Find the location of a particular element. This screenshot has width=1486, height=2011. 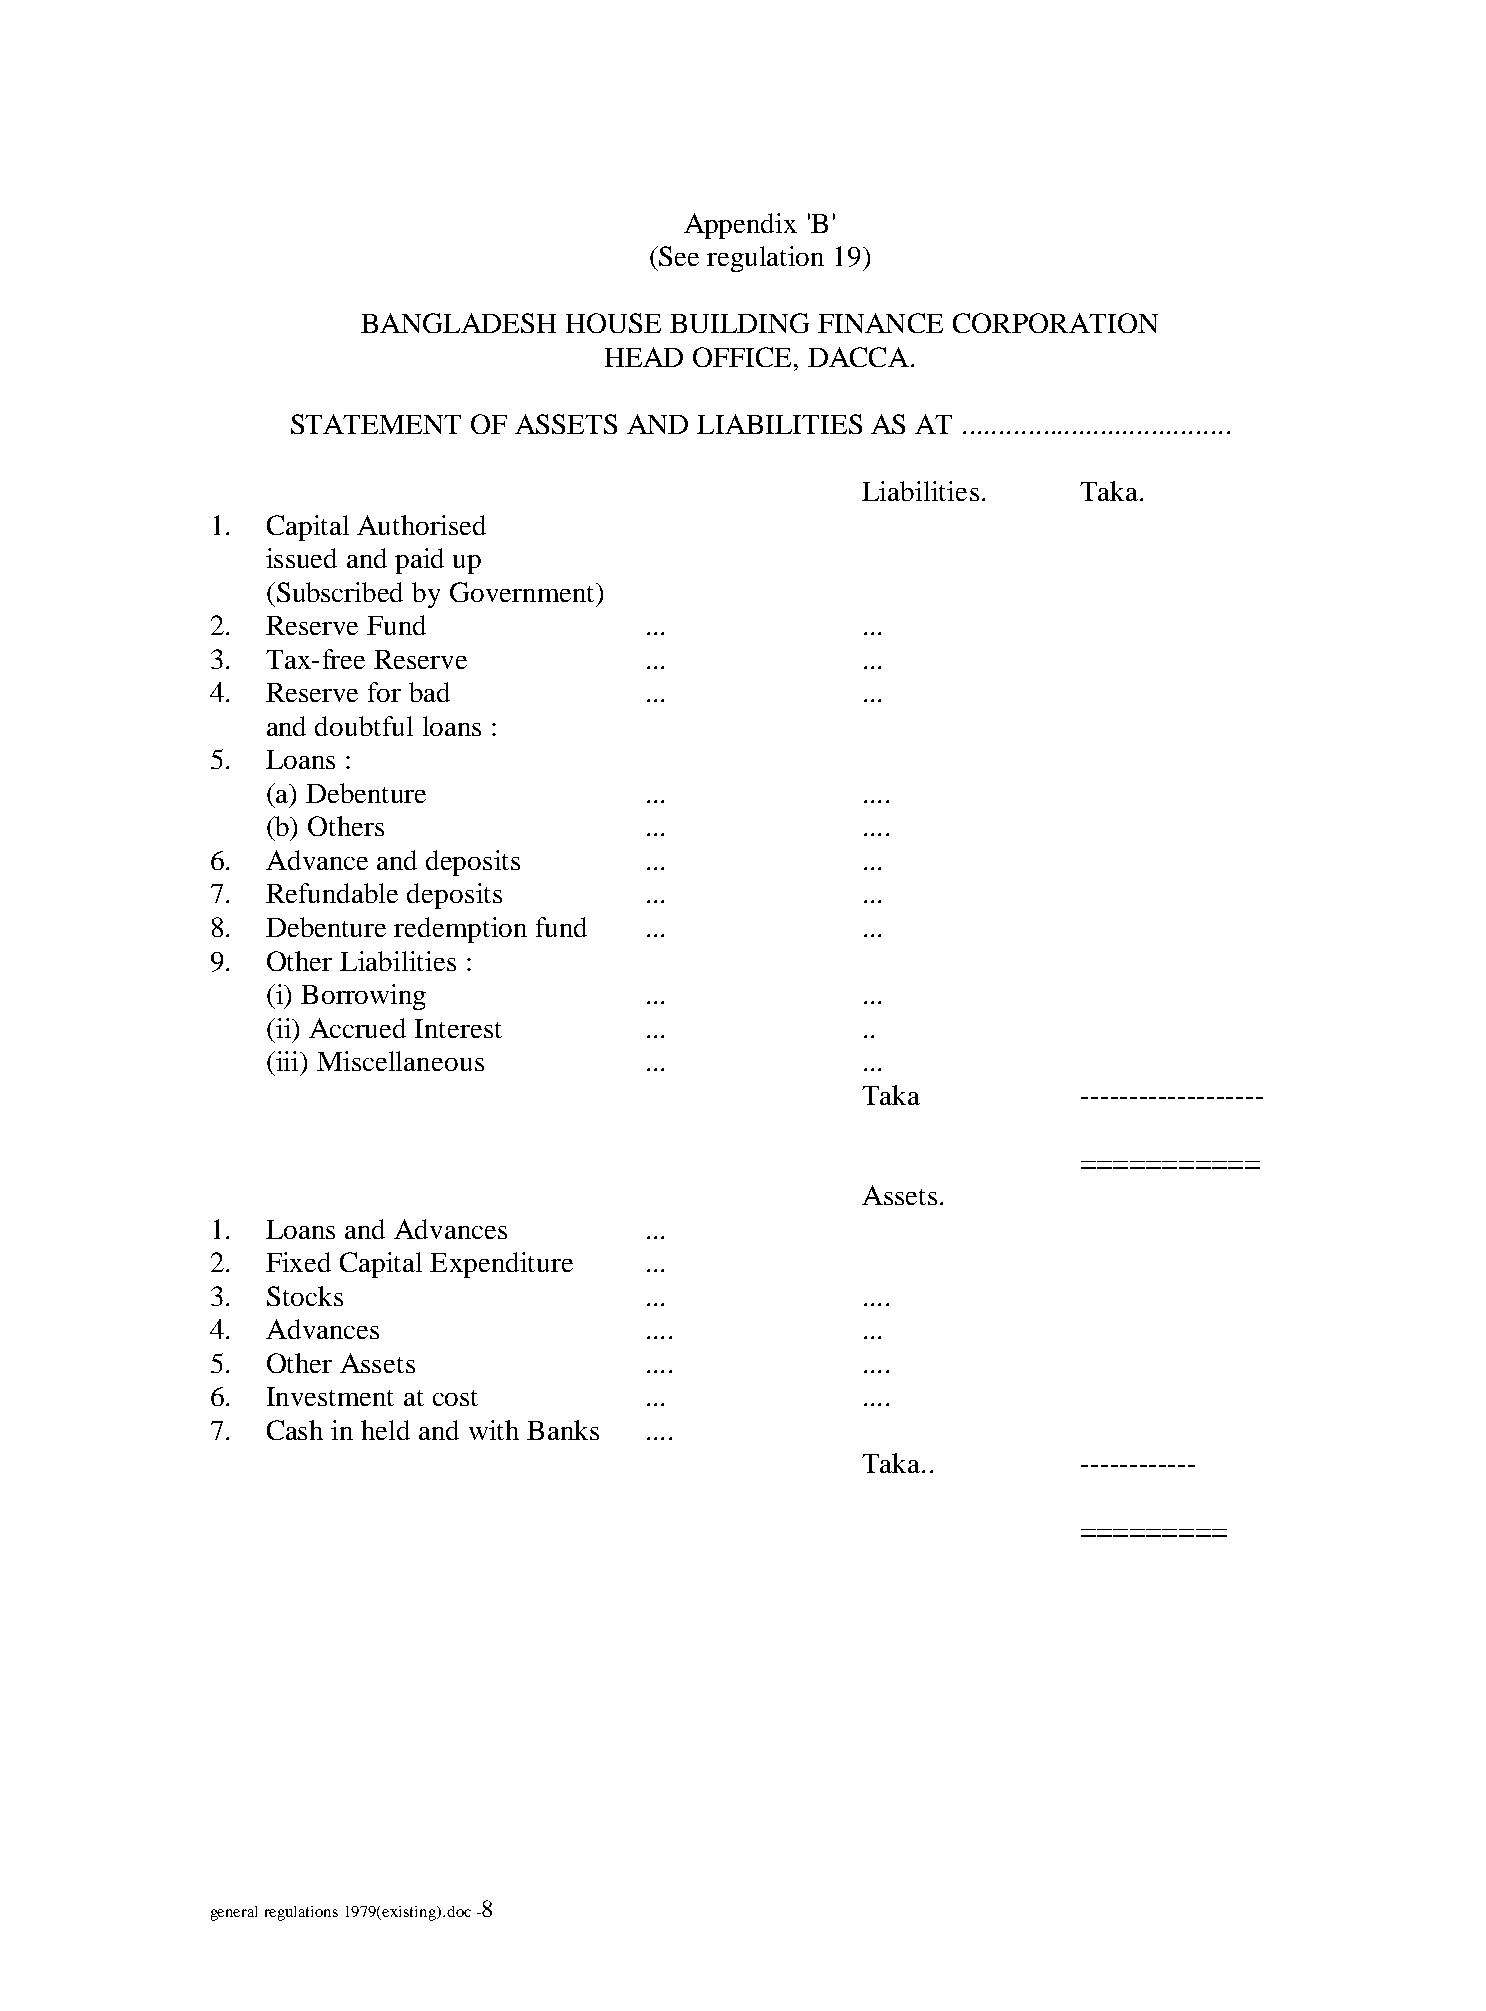

Banks is located at coordinates (563, 1430).
